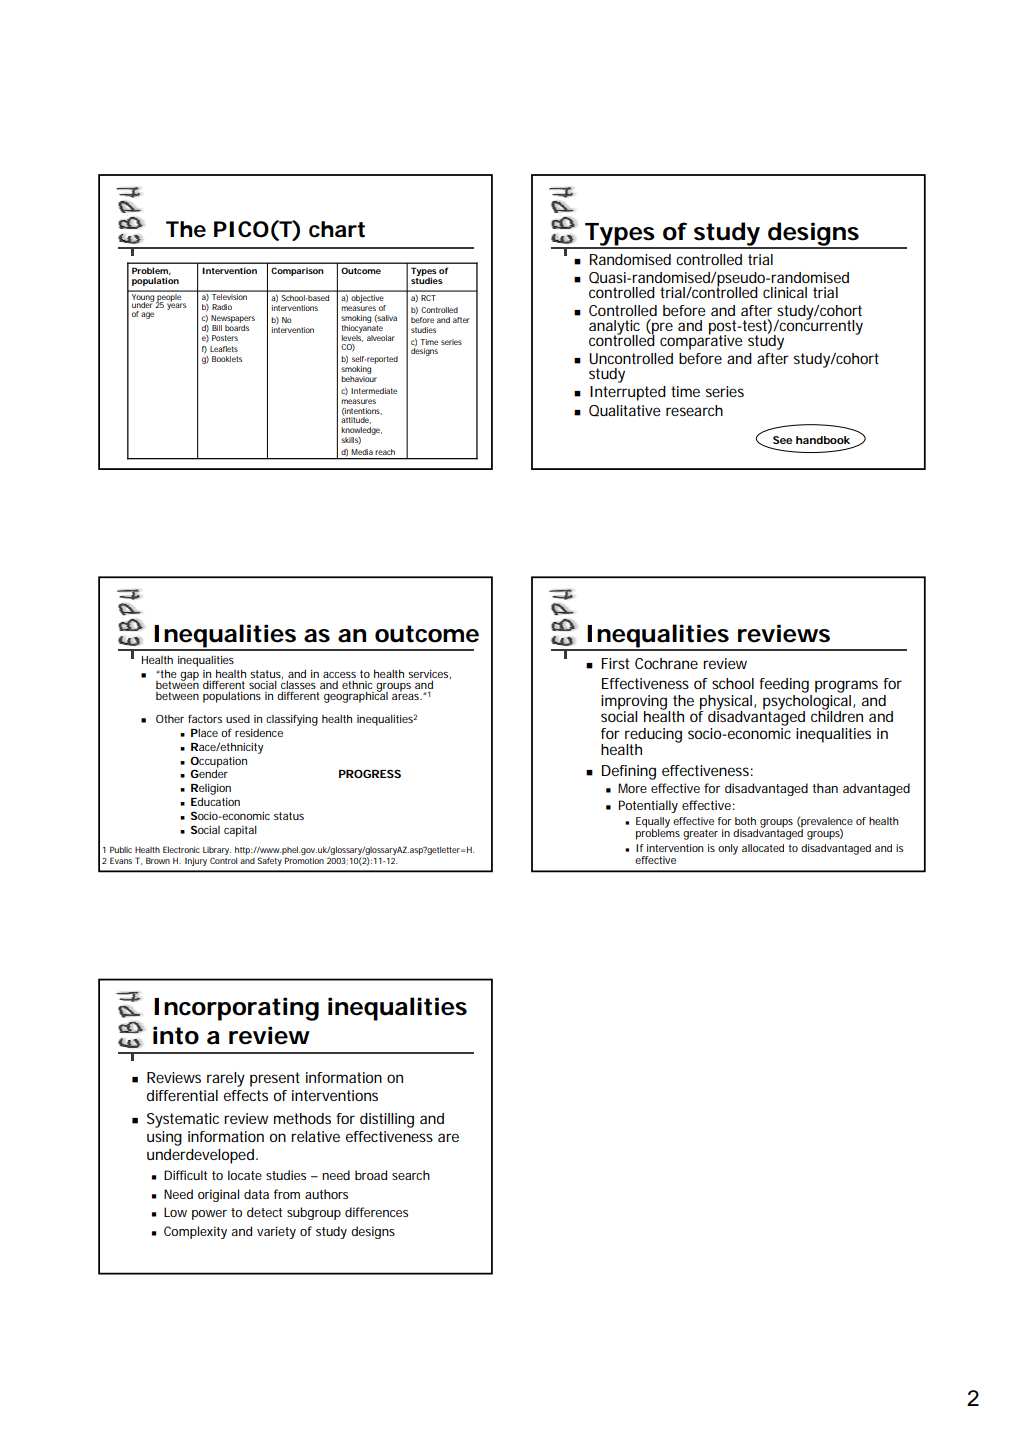 Image resolution: width=1024 pixels, height=1449 pixels. I want to click on Cochrane, so click(666, 663).
